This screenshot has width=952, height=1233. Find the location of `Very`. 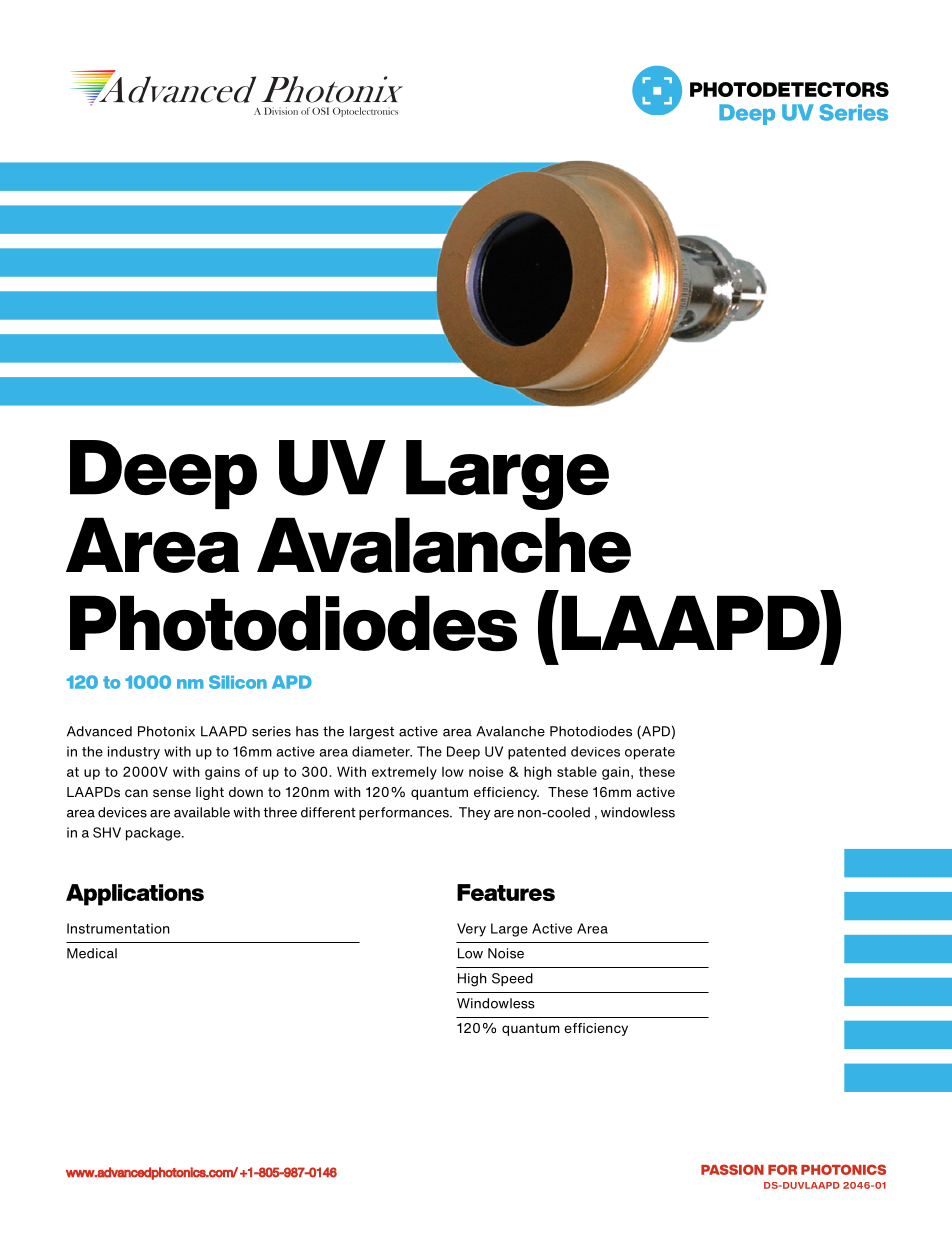

Very is located at coordinates (471, 930).
